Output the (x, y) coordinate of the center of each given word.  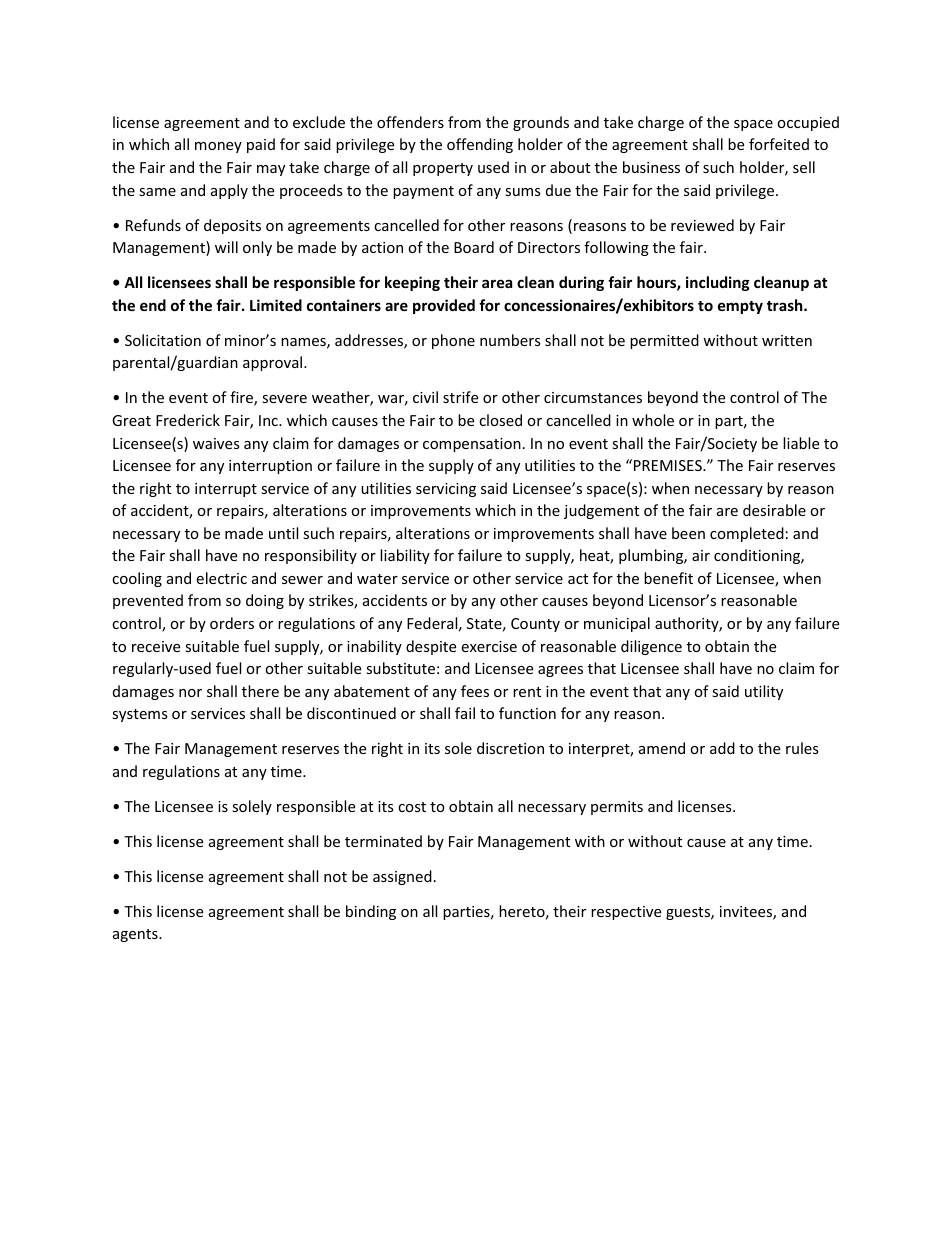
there (260, 691)
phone (453, 341)
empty (740, 307)
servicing (446, 490)
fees (475, 691)
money (218, 147)
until (283, 533)
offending (480, 145)
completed (747, 534)
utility (764, 692)
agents (136, 935)
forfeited (779, 144)
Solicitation (163, 340)
